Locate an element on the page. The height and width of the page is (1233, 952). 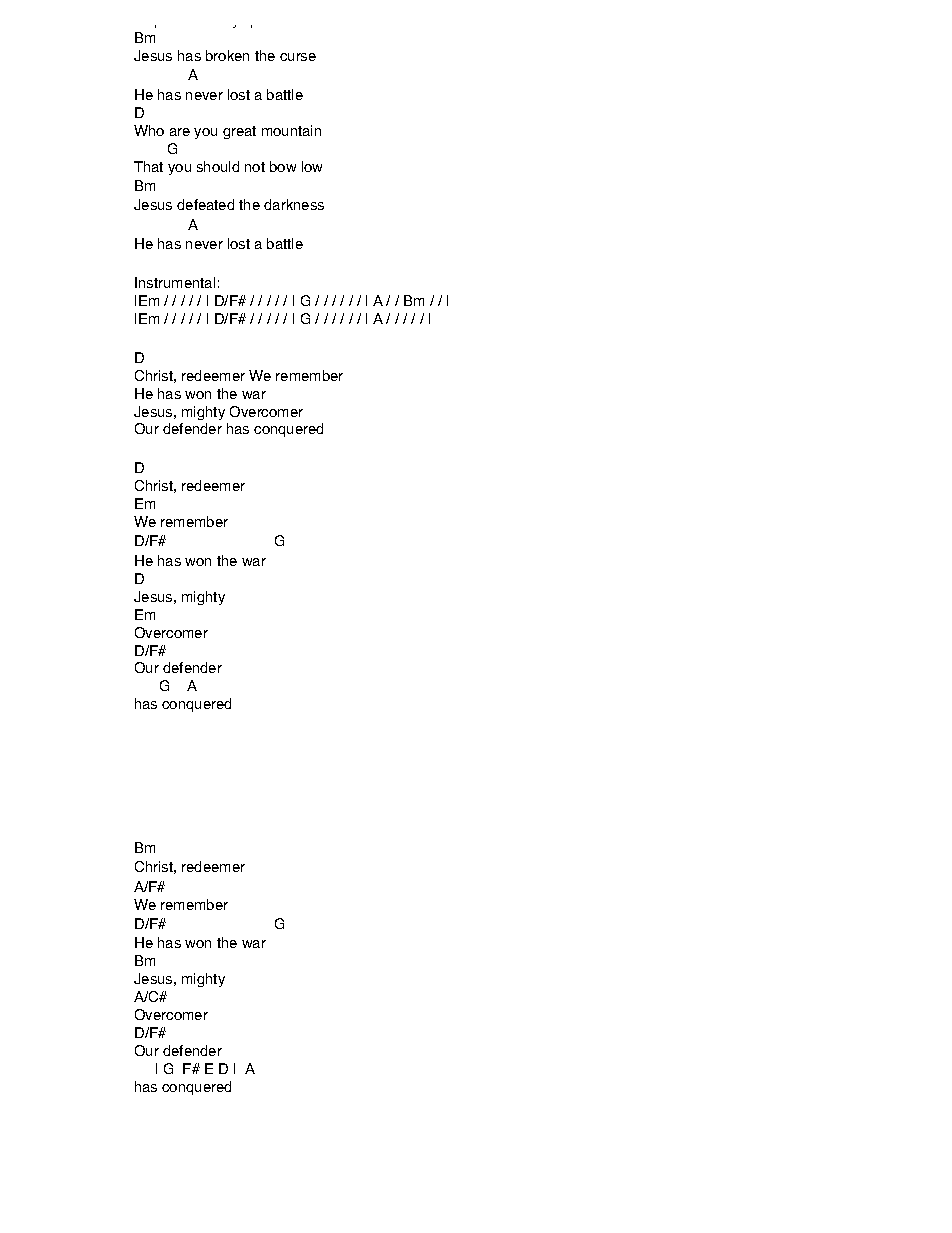
broken is located at coordinates (227, 55).
